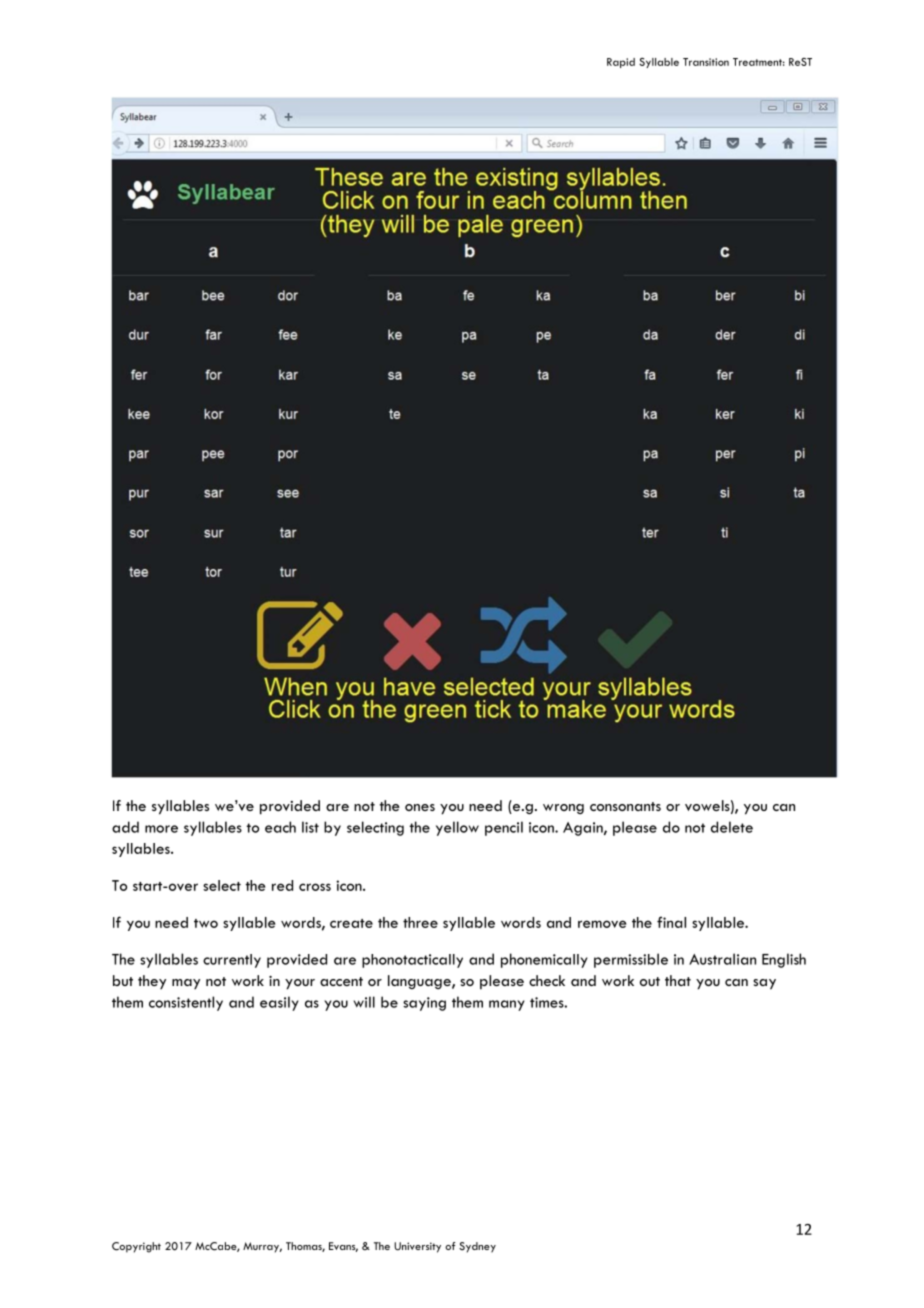 The width and height of the document is (924, 1308). Describe the element at coordinates (420, 807) in the document. I see `ones` at that location.
